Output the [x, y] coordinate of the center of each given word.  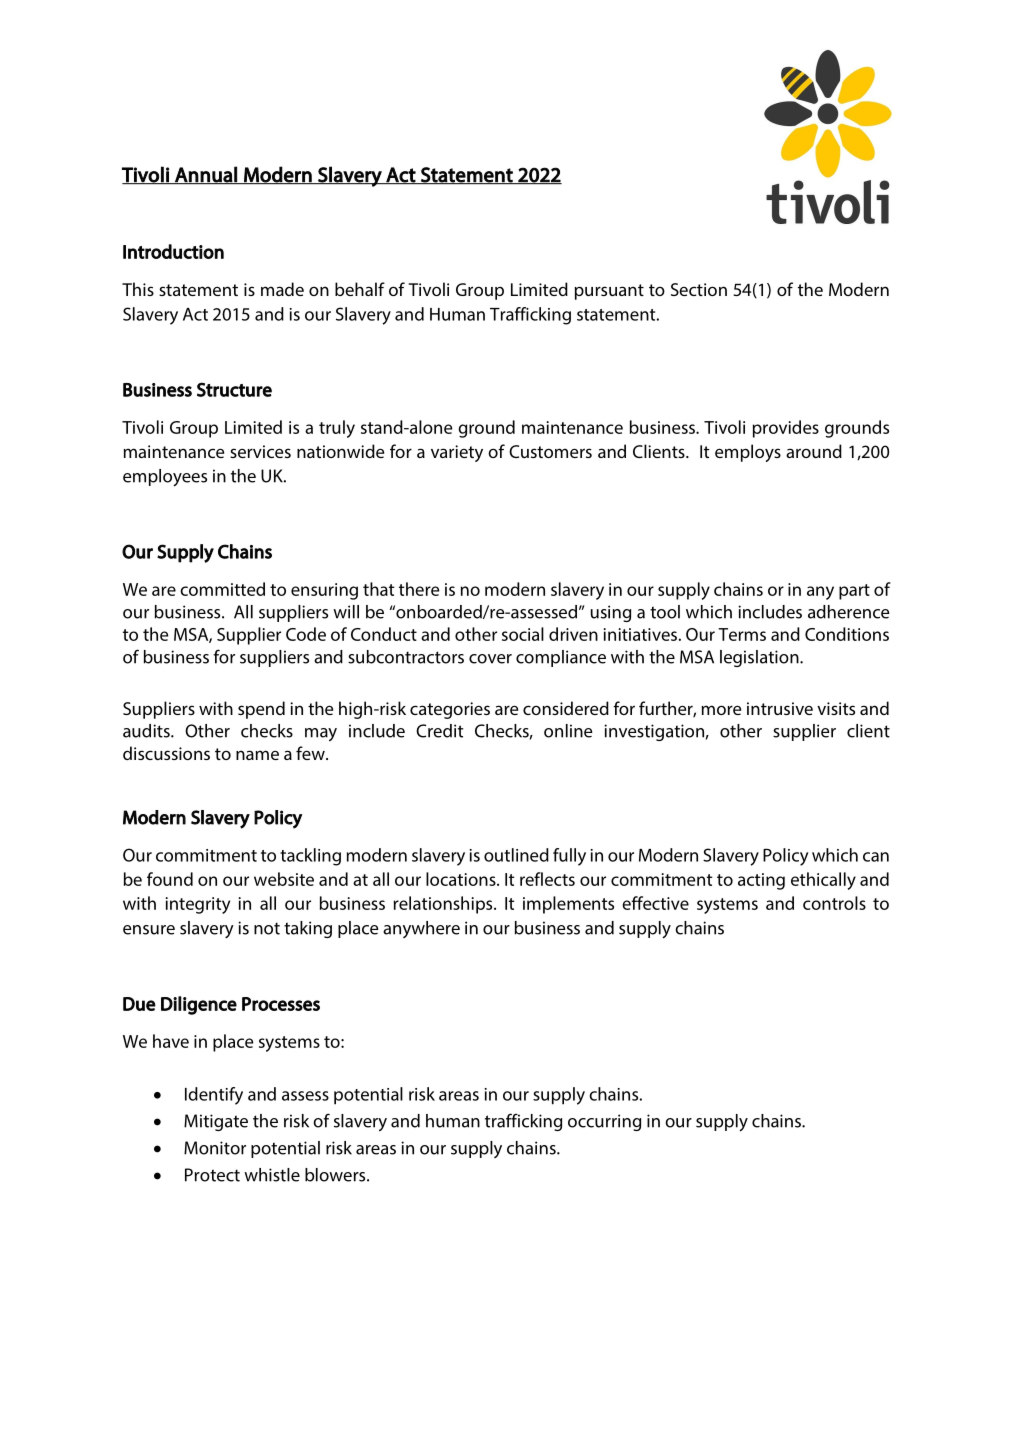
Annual [206, 175]
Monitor [215, 1148]
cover [490, 659]
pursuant [609, 292]
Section [699, 289]
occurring [604, 1122]
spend [261, 710]
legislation [760, 658]
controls [834, 903]
